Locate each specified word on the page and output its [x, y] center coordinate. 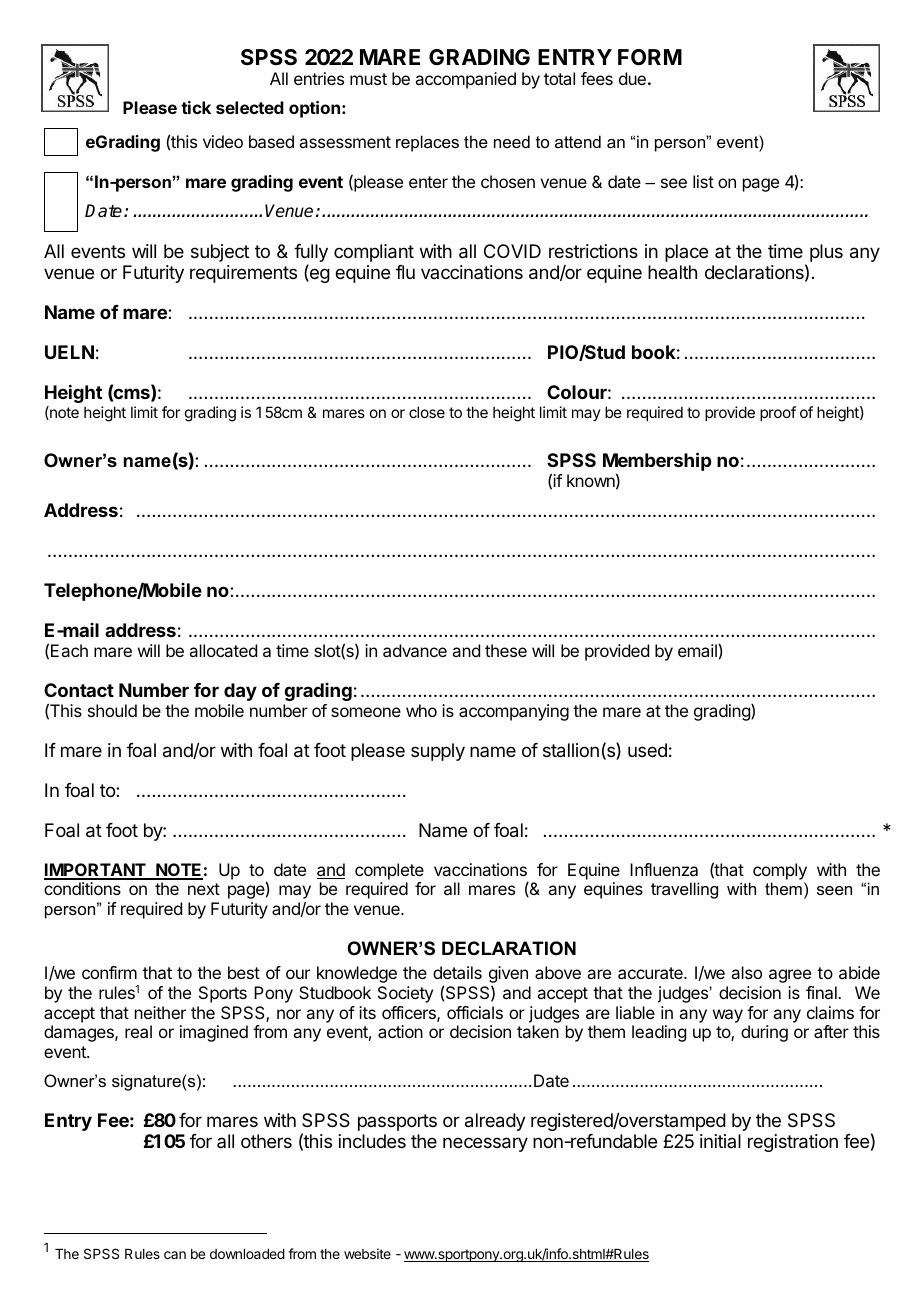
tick [196, 107]
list [703, 181]
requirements [243, 274]
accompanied [465, 80]
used [647, 750]
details [457, 972]
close [427, 412]
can [175, 1255]
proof [778, 413]
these [506, 650]
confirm [109, 972]
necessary [485, 1144]
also [746, 972]
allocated [223, 650]
